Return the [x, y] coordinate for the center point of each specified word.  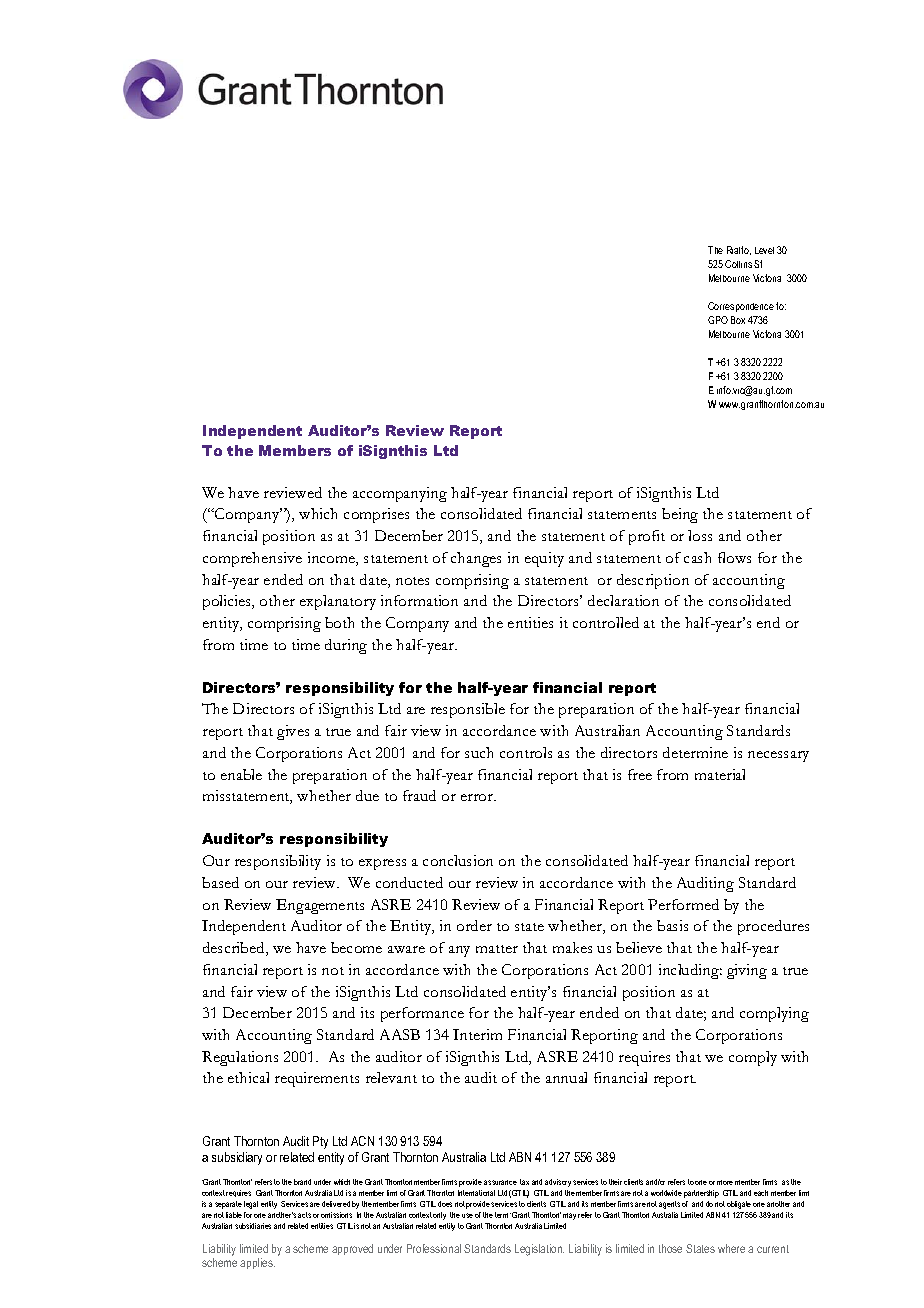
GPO [718, 320]
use [467, 1215]
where [731, 1248]
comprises [376, 515]
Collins [738, 264]
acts [304, 1215]
